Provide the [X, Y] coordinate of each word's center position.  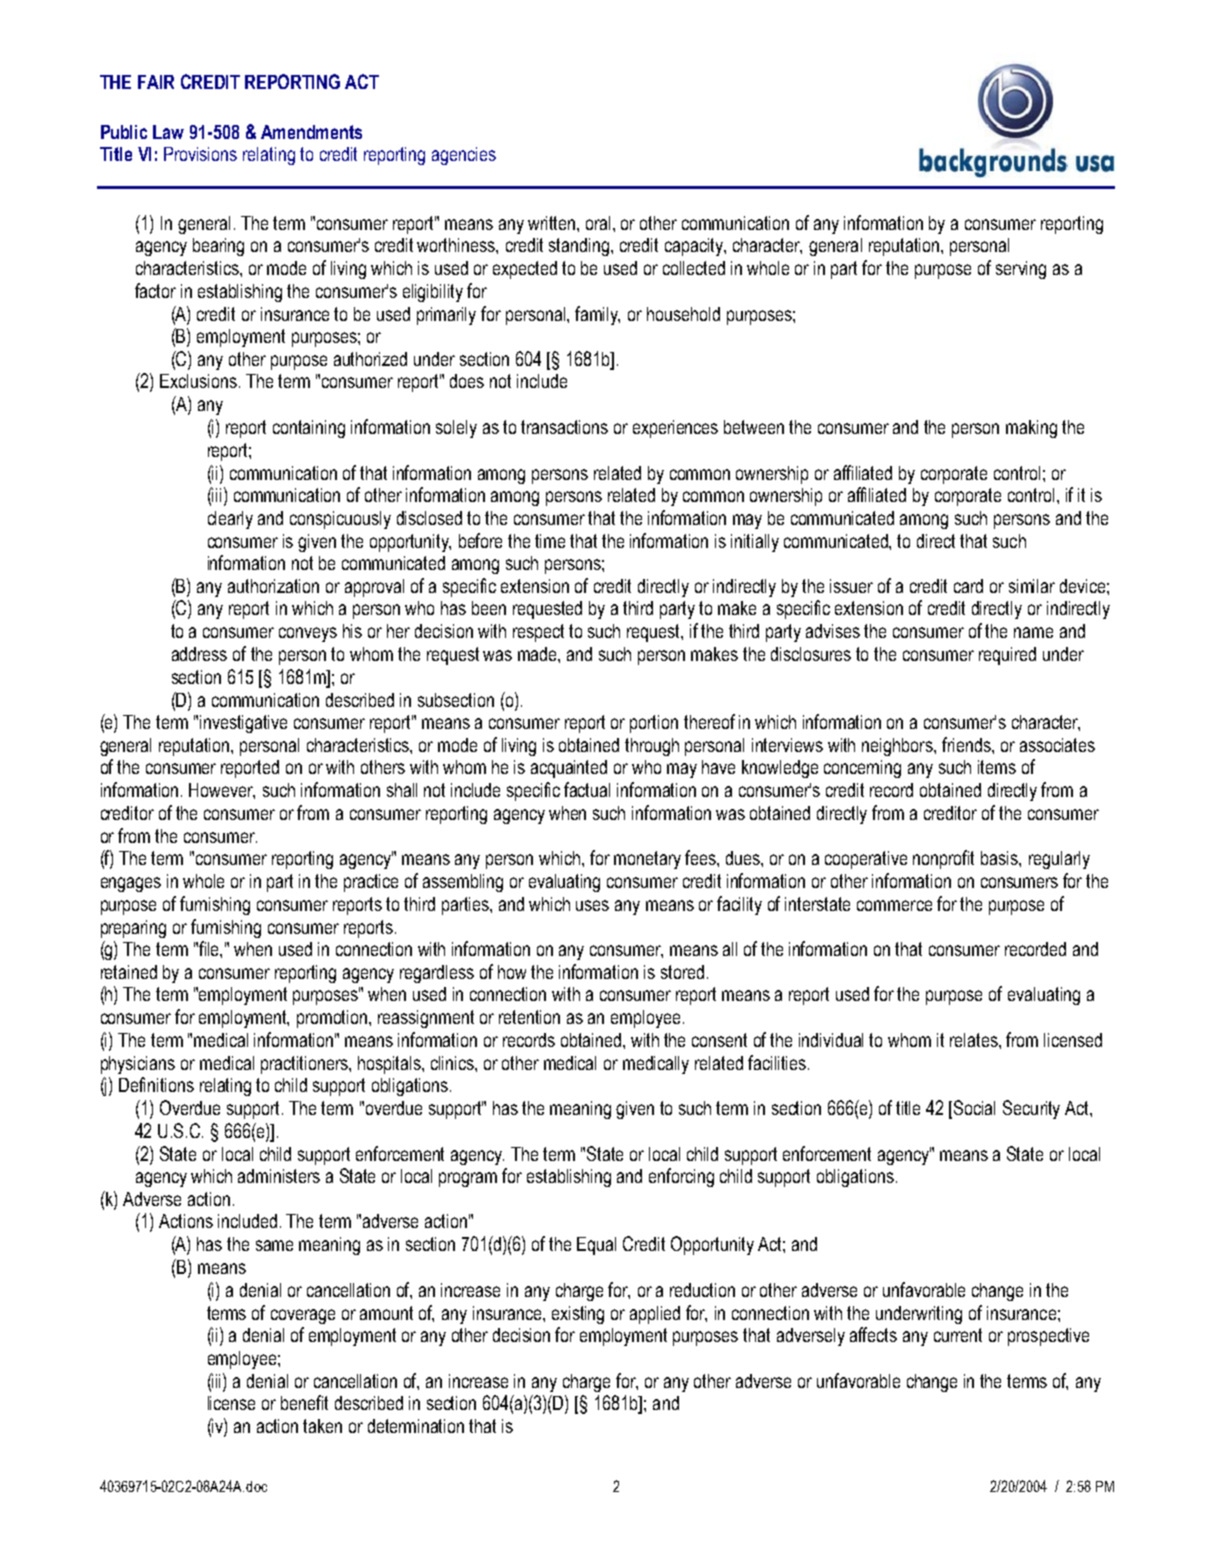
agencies [464, 156]
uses [592, 905]
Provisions [200, 154]
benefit [304, 1402]
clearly [230, 520]
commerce [894, 905]
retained [129, 972]
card [968, 586]
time [550, 541]
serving [1021, 270]
